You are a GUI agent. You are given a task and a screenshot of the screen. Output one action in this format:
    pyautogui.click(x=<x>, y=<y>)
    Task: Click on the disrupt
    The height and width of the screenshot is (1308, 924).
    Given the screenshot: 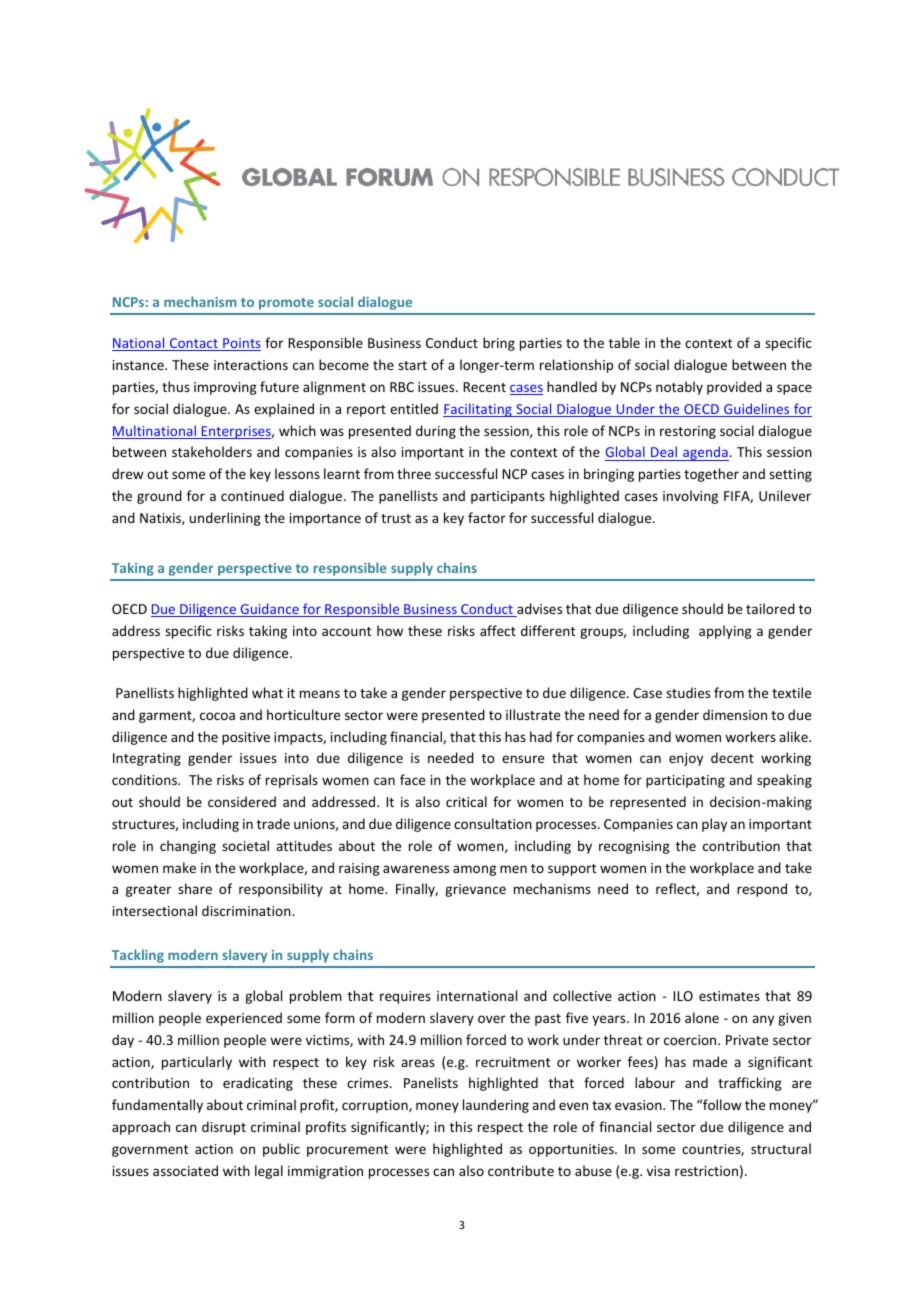 What is the action you would take?
    pyautogui.click(x=224, y=1128)
